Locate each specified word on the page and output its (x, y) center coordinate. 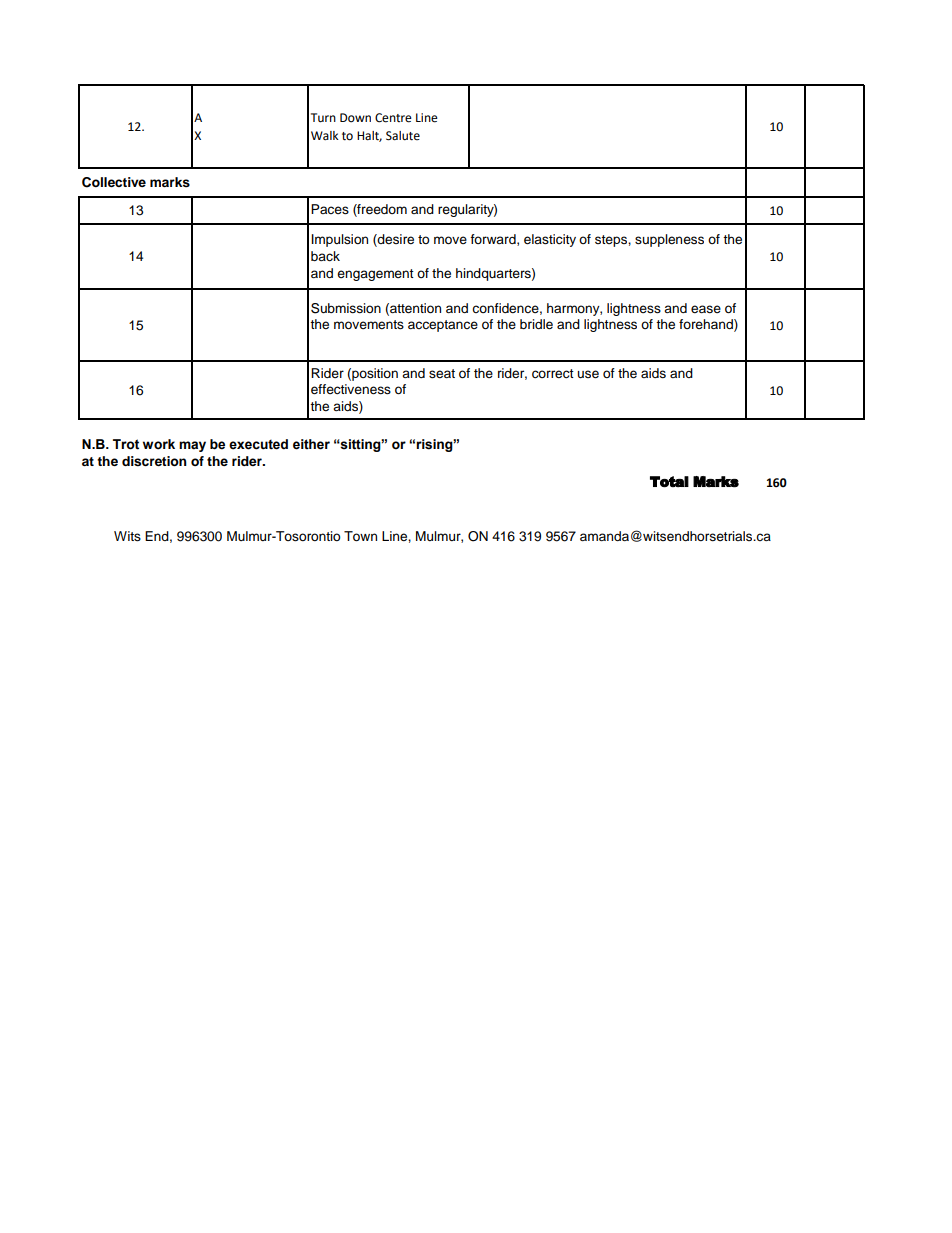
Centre (393, 118)
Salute (403, 136)
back (325, 256)
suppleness (669, 240)
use (588, 374)
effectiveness (351, 389)
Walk (325, 135)
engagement (375, 275)
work (159, 444)
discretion (154, 461)
